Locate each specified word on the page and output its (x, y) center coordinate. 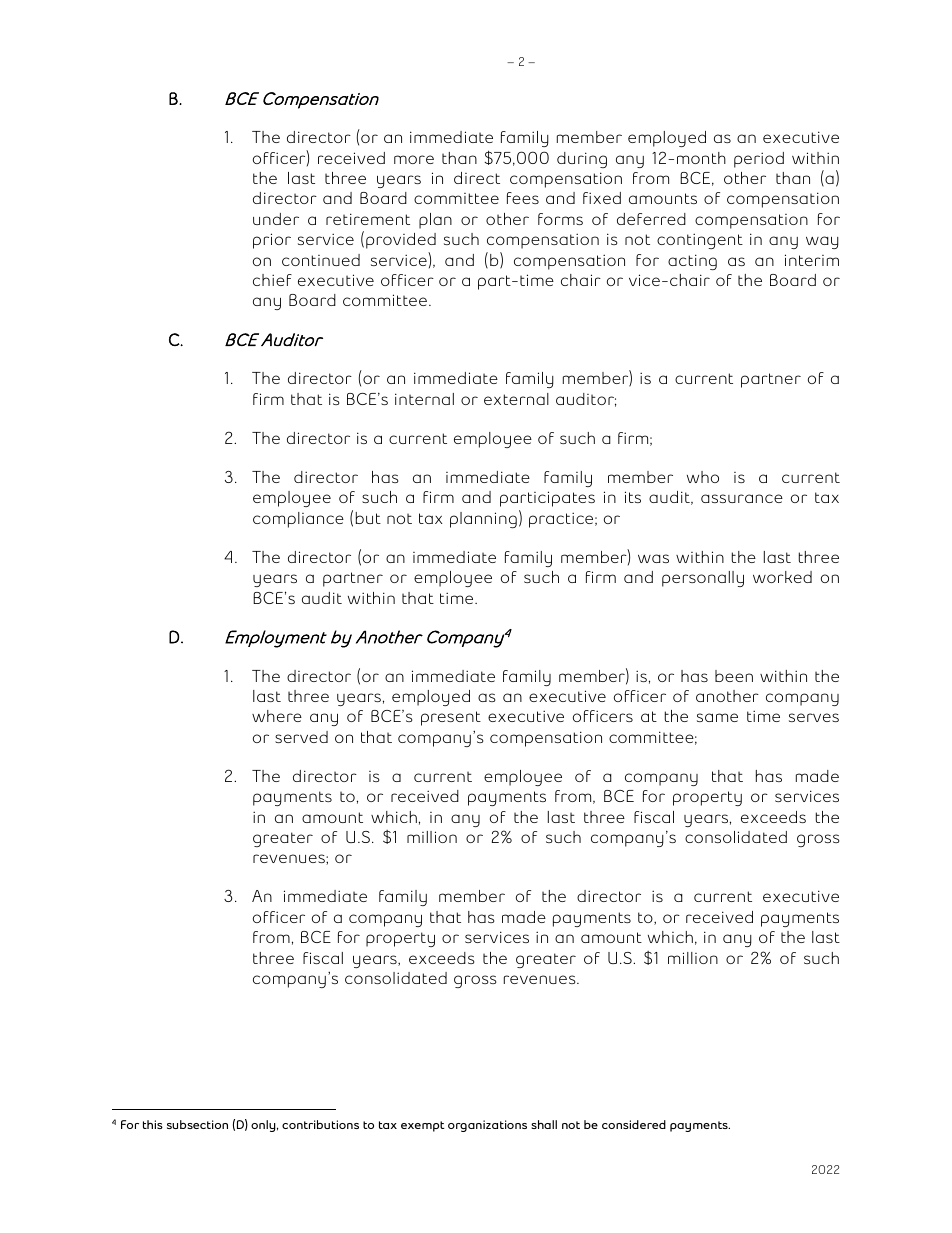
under (276, 219)
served (301, 737)
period (759, 160)
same (717, 717)
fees (523, 198)
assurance (742, 498)
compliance (298, 520)
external (516, 399)
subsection (197, 1124)
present (451, 718)
